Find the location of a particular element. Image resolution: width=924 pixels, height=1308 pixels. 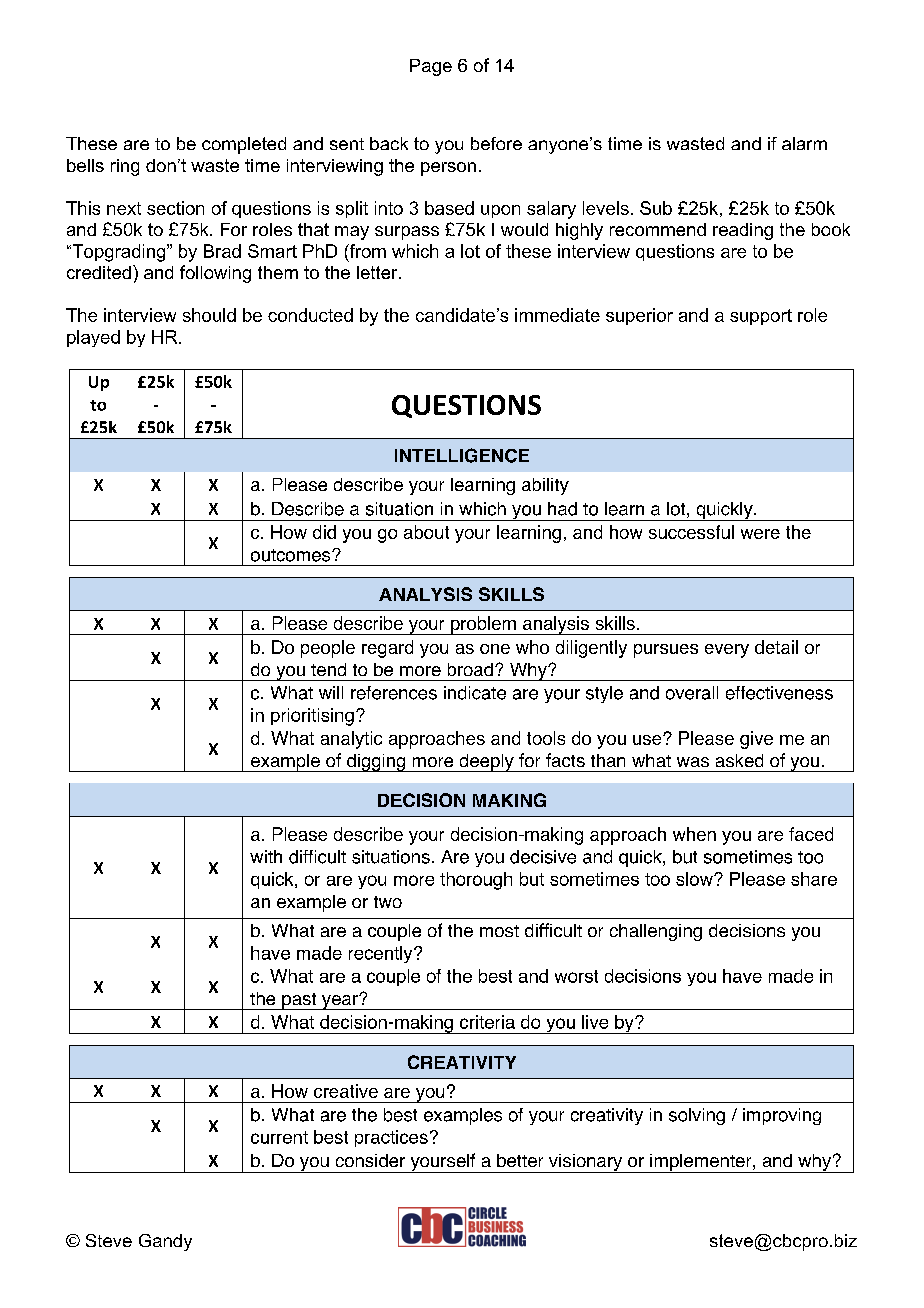

were is located at coordinates (760, 534).
